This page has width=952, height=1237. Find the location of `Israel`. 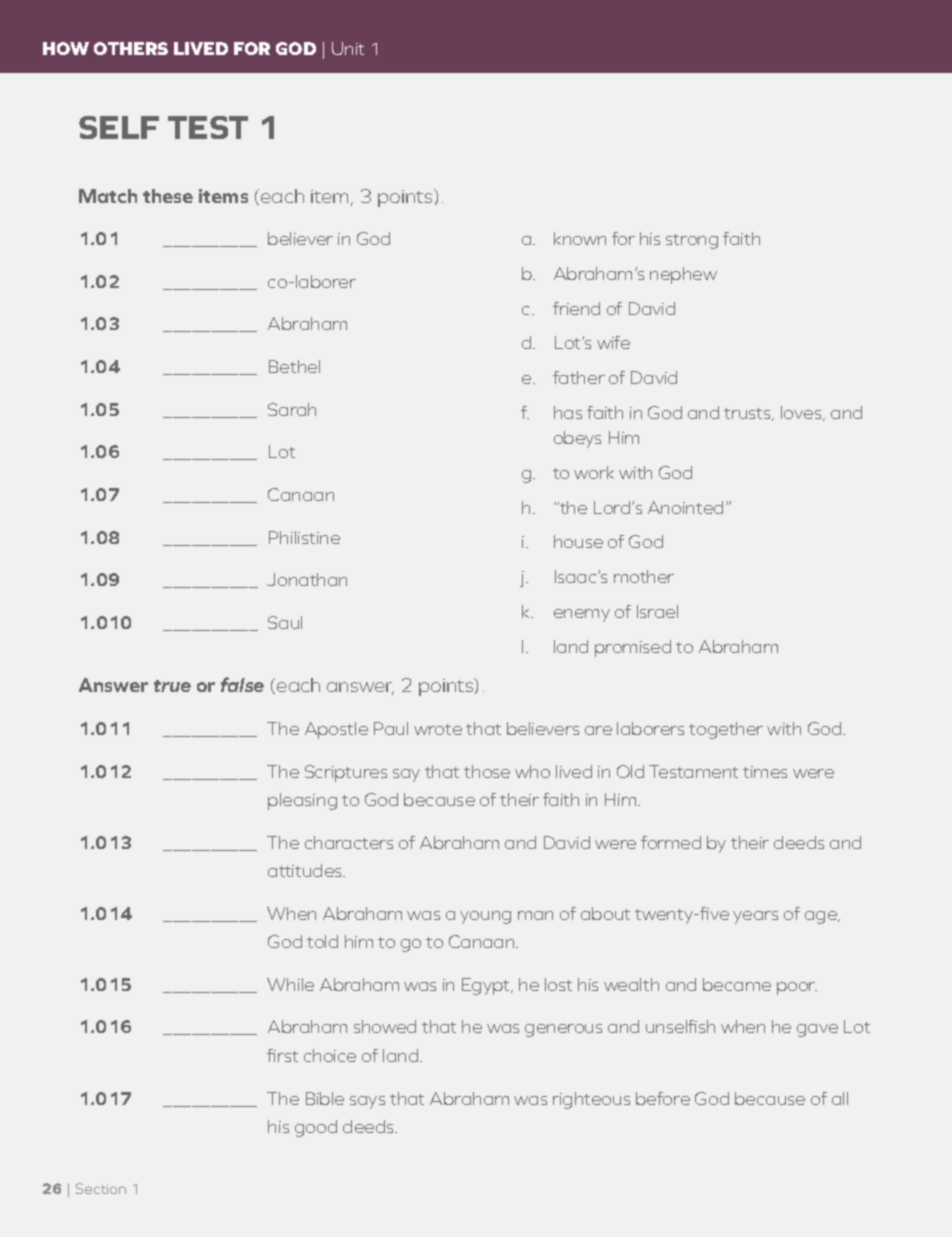

Israel is located at coordinates (657, 611).
